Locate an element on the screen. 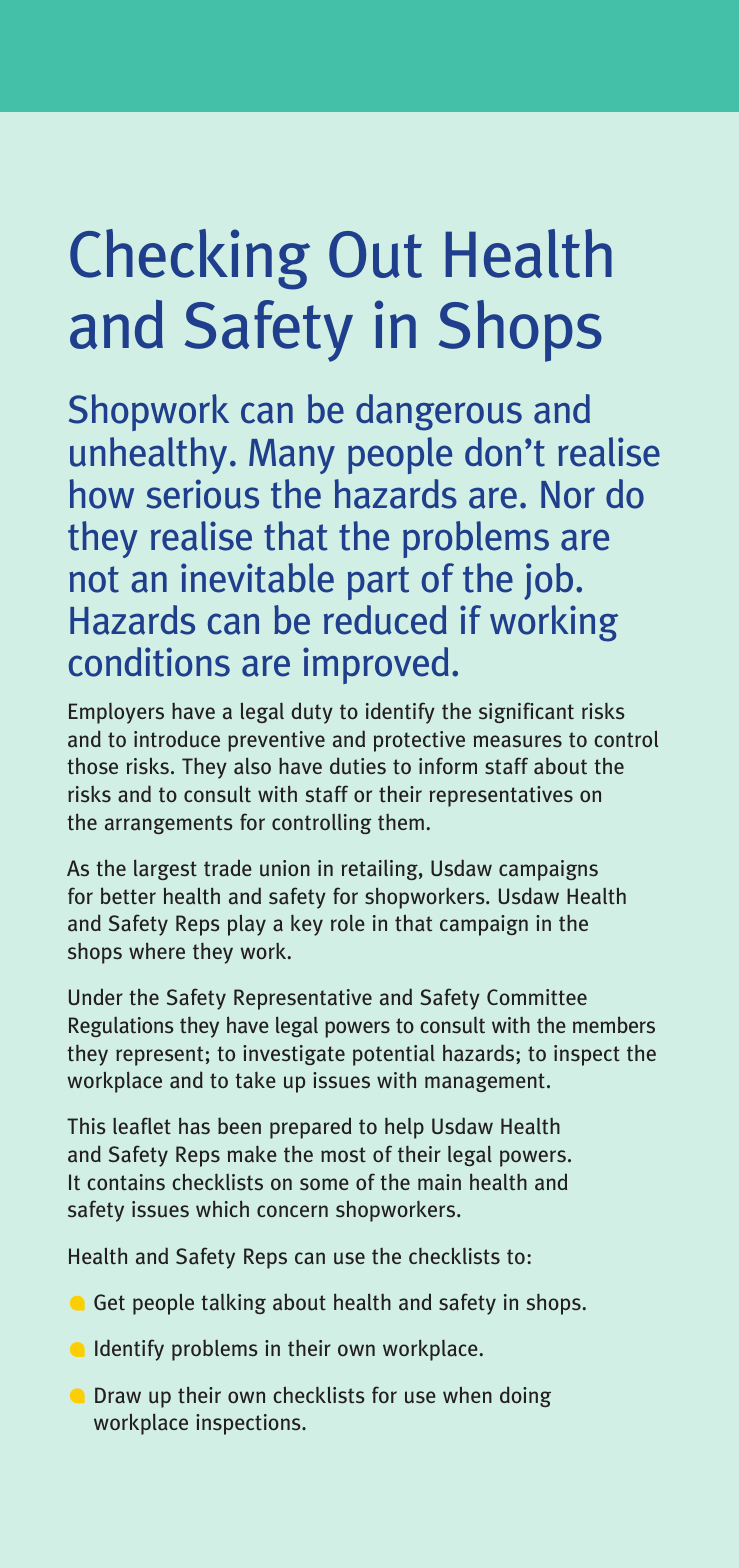 Image resolution: width=739 pixels, height=1568 pixels. dangerous is located at coordinates (439, 412).
